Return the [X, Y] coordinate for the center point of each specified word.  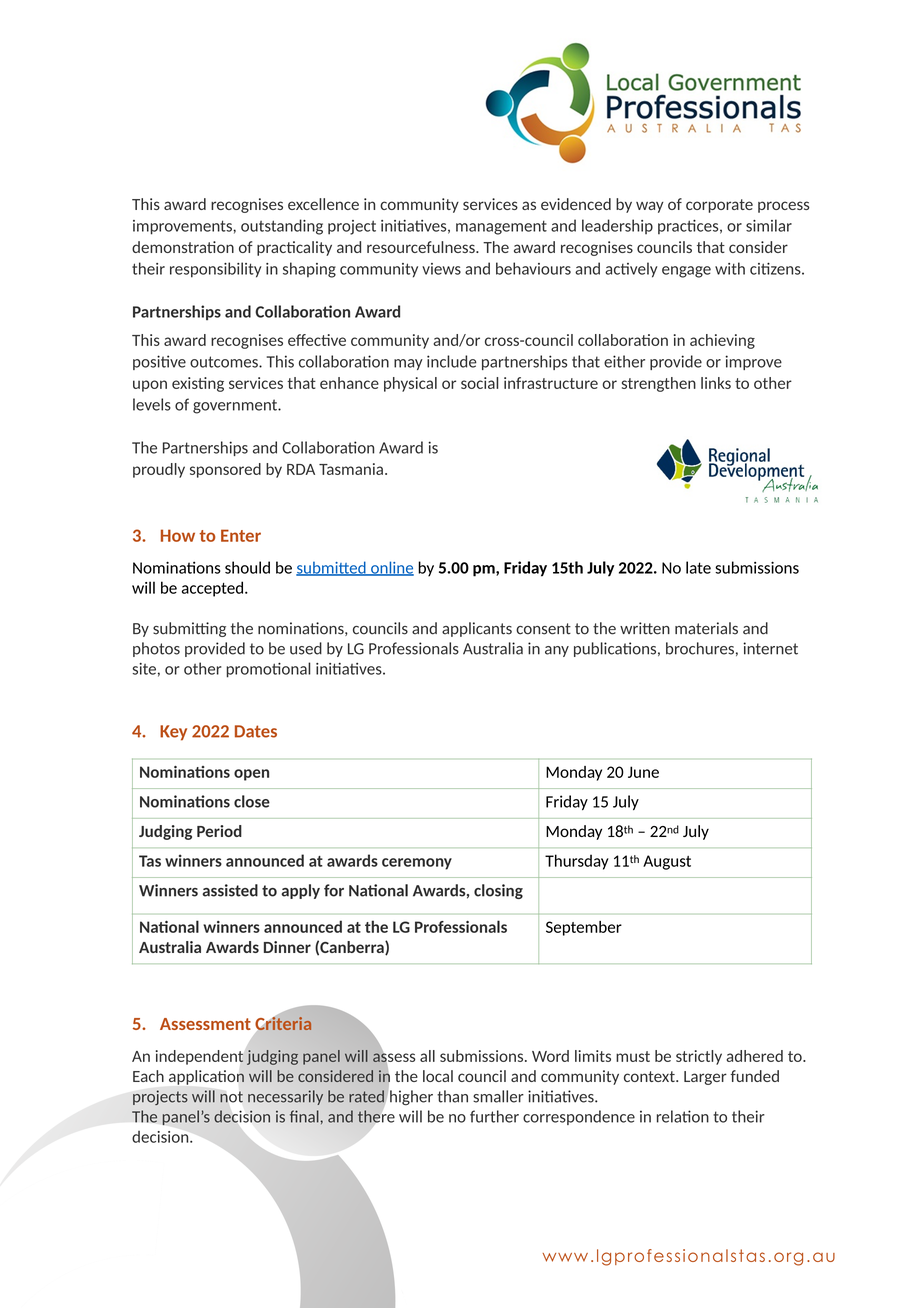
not [231, 1097]
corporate [719, 206]
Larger [705, 1078]
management [501, 227]
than [452, 1096]
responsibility [216, 270]
